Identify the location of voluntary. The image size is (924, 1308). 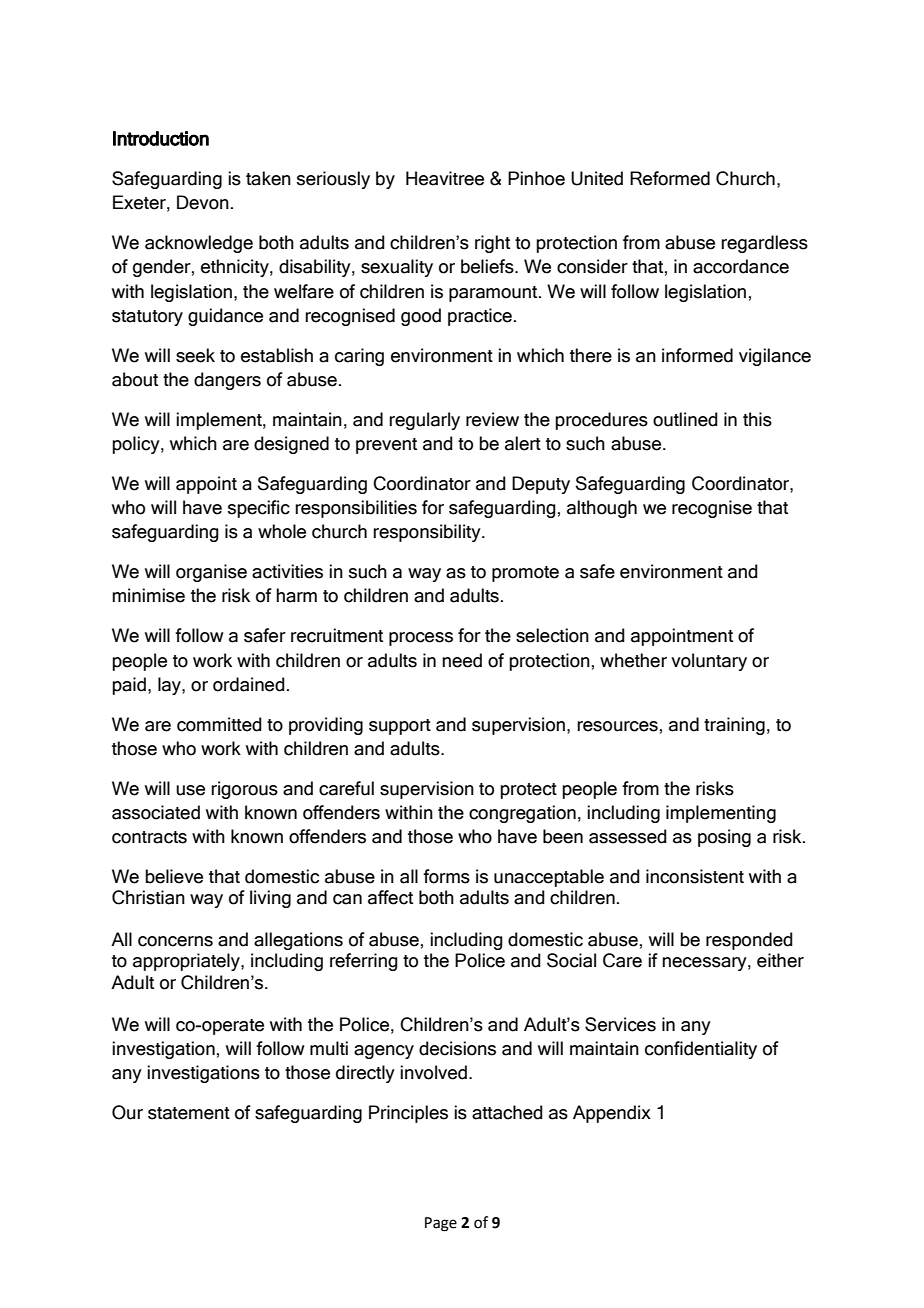
(709, 662).
